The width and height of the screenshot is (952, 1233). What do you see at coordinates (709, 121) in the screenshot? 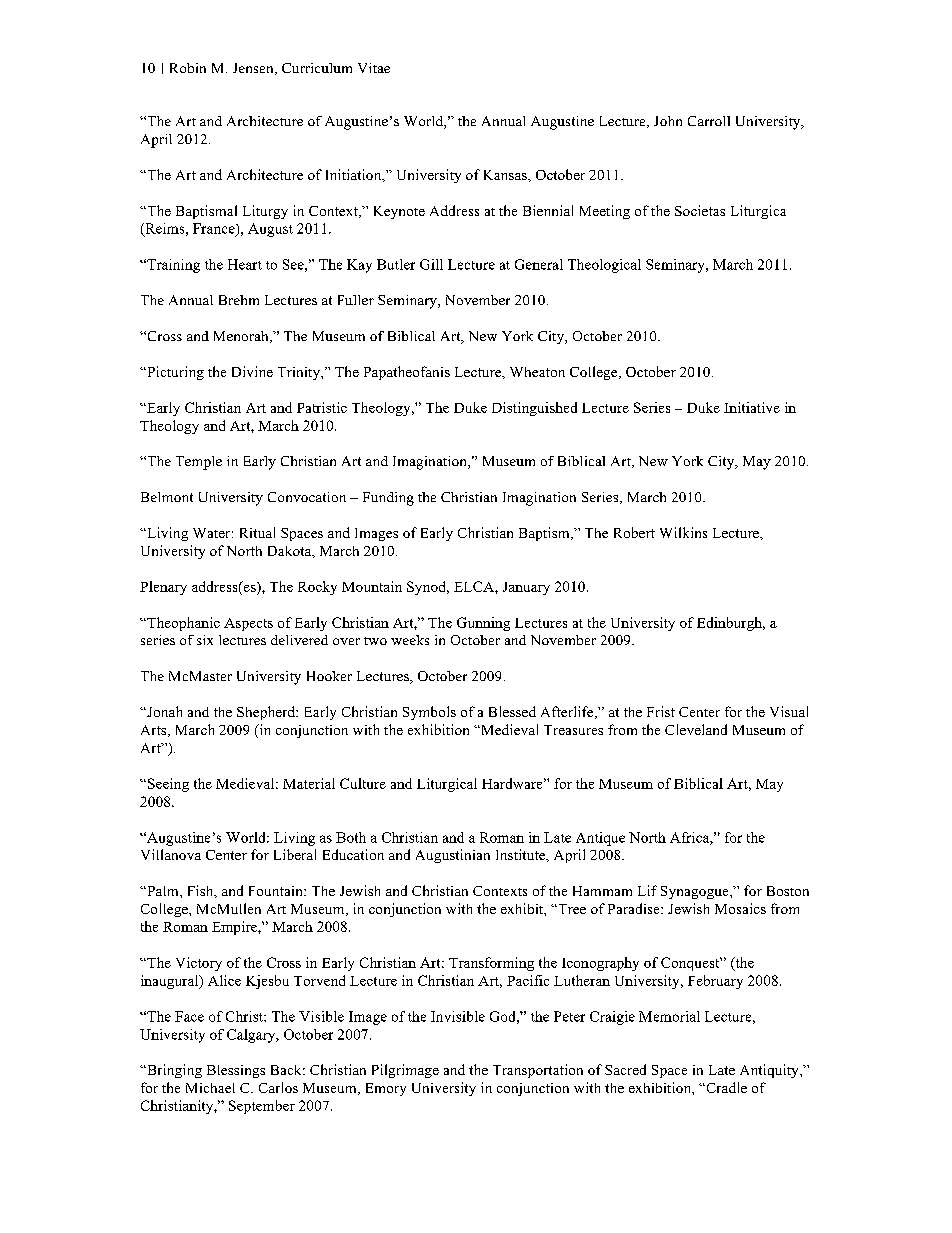
I see `Carroll` at bounding box center [709, 121].
